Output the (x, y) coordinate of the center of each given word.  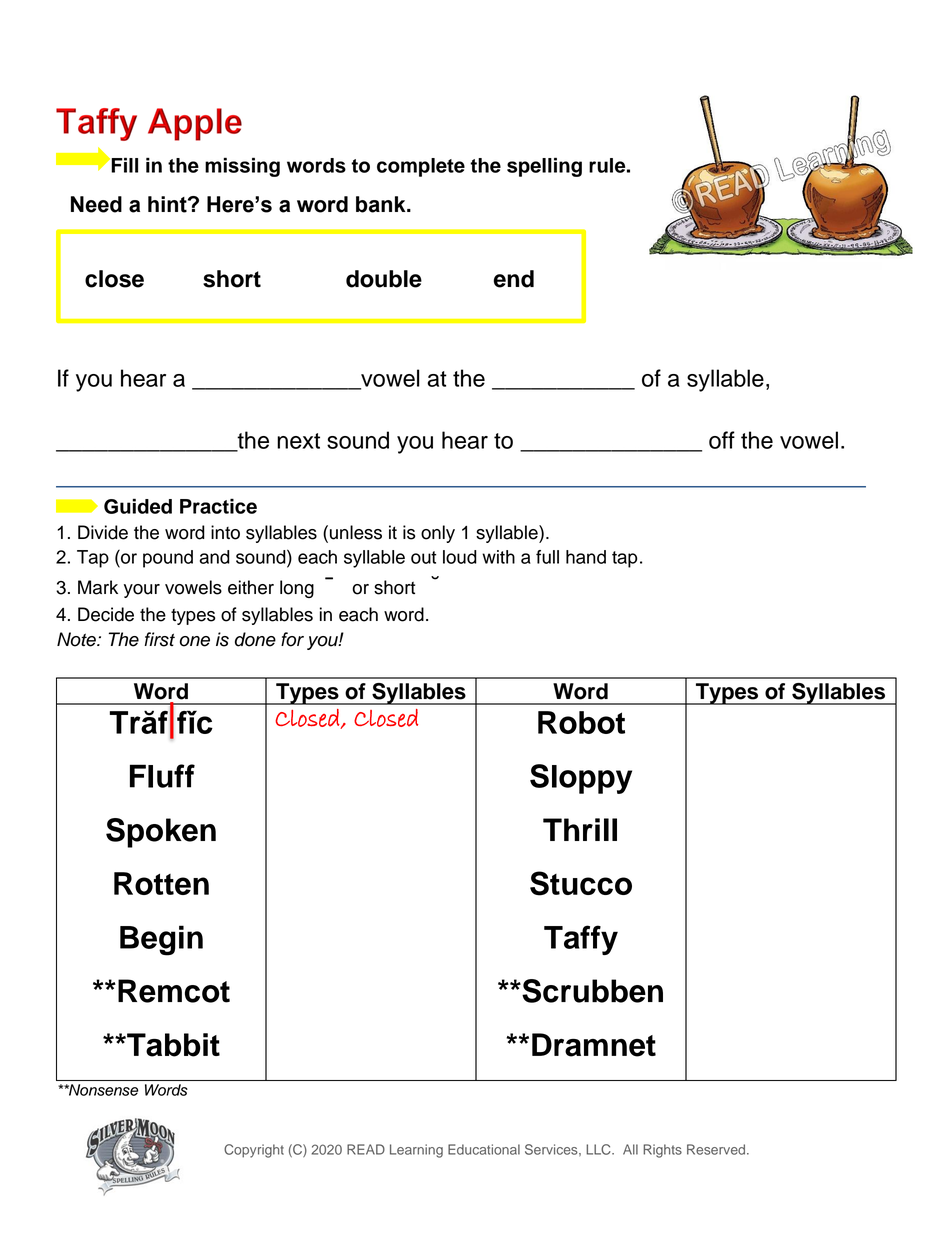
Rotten (161, 883)
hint (168, 204)
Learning (416, 1151)
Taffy (581, 940)
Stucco (581, 883)
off (722, 440)
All (630, 1149)
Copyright (254, 1151)
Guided (138, 506)
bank (382, 204)
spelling (544, 167)
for (292, 639)
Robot (581, 722)
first (160, 639)
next (298, 441)
